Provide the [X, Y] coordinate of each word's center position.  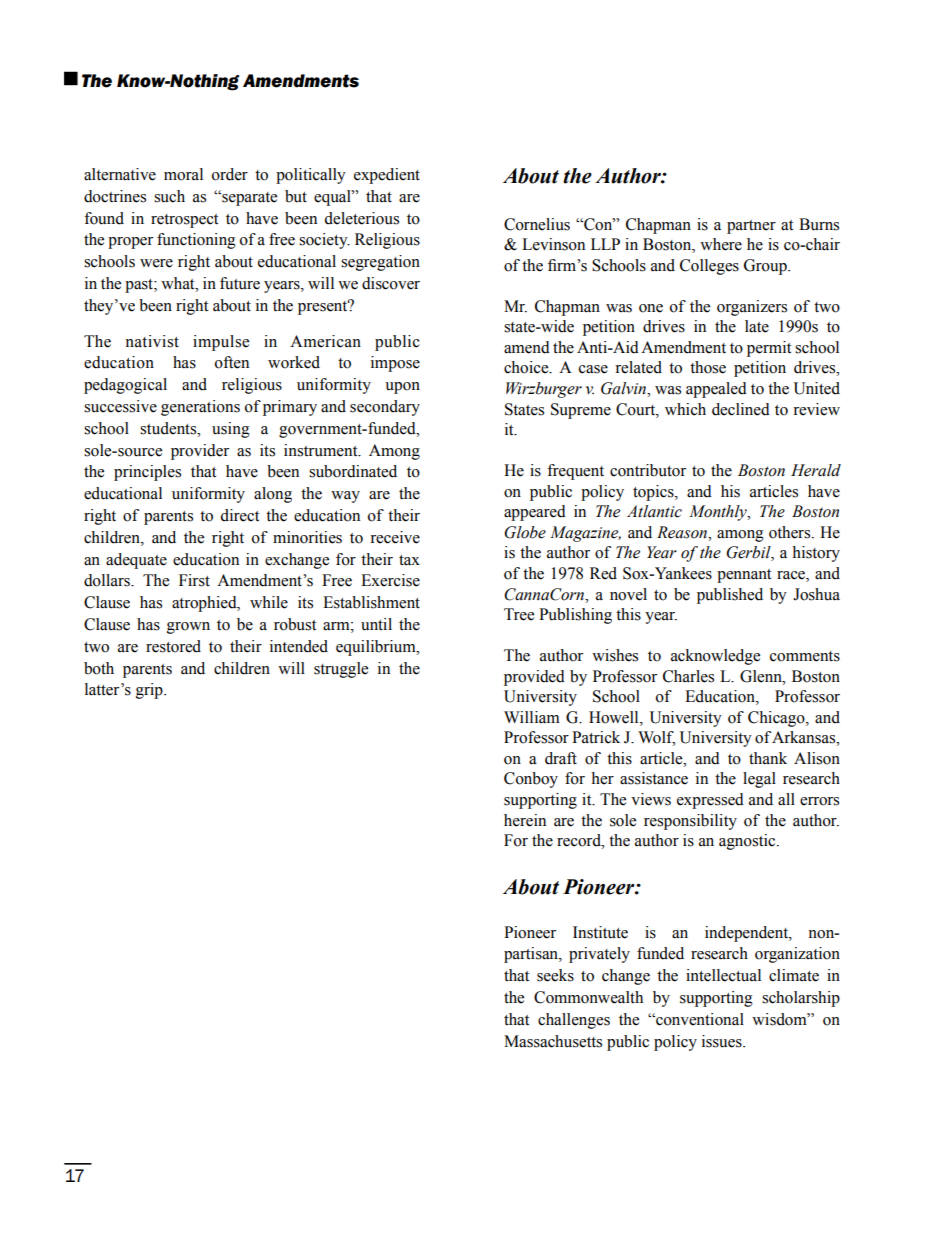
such [169, 196]
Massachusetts [553, 1041]
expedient [387, 176]
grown [188, 628]
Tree [519, 614]
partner [751, 227]
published [730, 596]
